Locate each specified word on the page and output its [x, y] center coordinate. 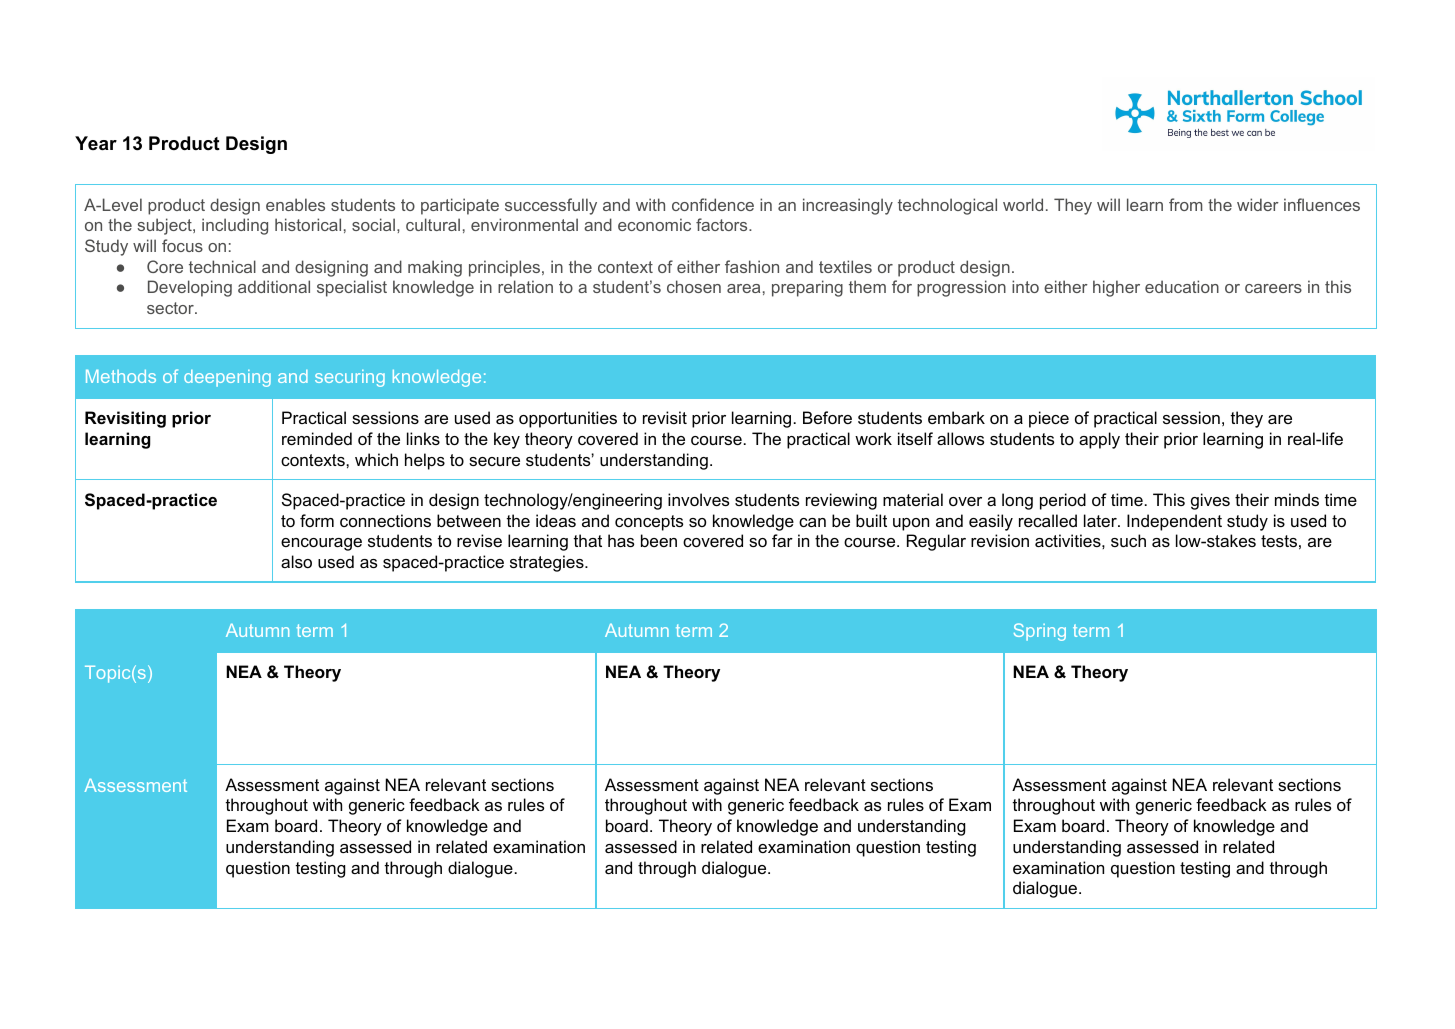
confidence [713, 204]
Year [96, 143]
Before [827, 417]
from [1185, 204]
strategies [548, 563]
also [296, 561]
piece [1049, 419]
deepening [227, 378]
